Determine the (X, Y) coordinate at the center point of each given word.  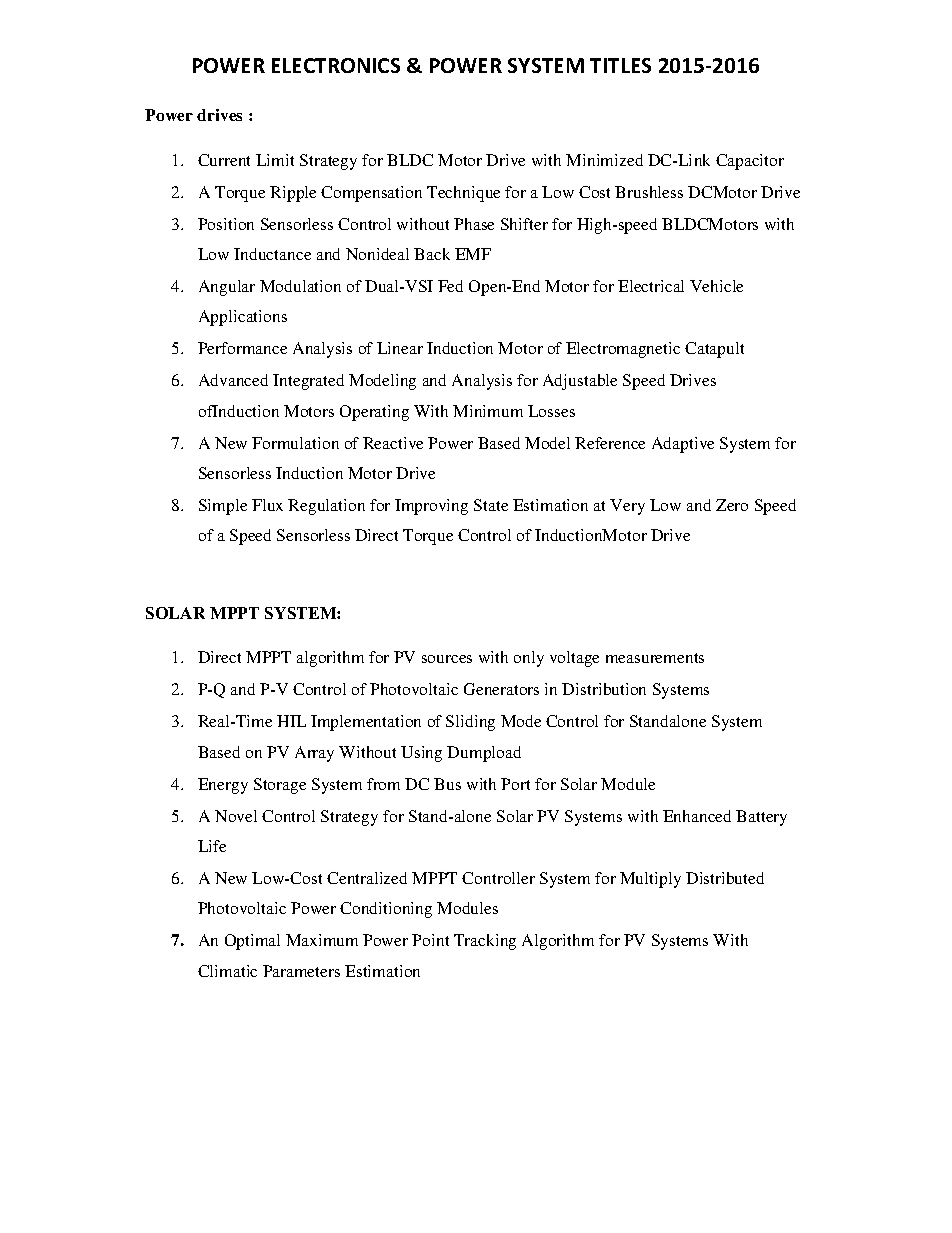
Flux (267, 505)
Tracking (485, 942)
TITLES (620, 65)
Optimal (252, 942)
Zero (732, 505)
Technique (463, 194)
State (491, 505)
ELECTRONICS (336, 65)
